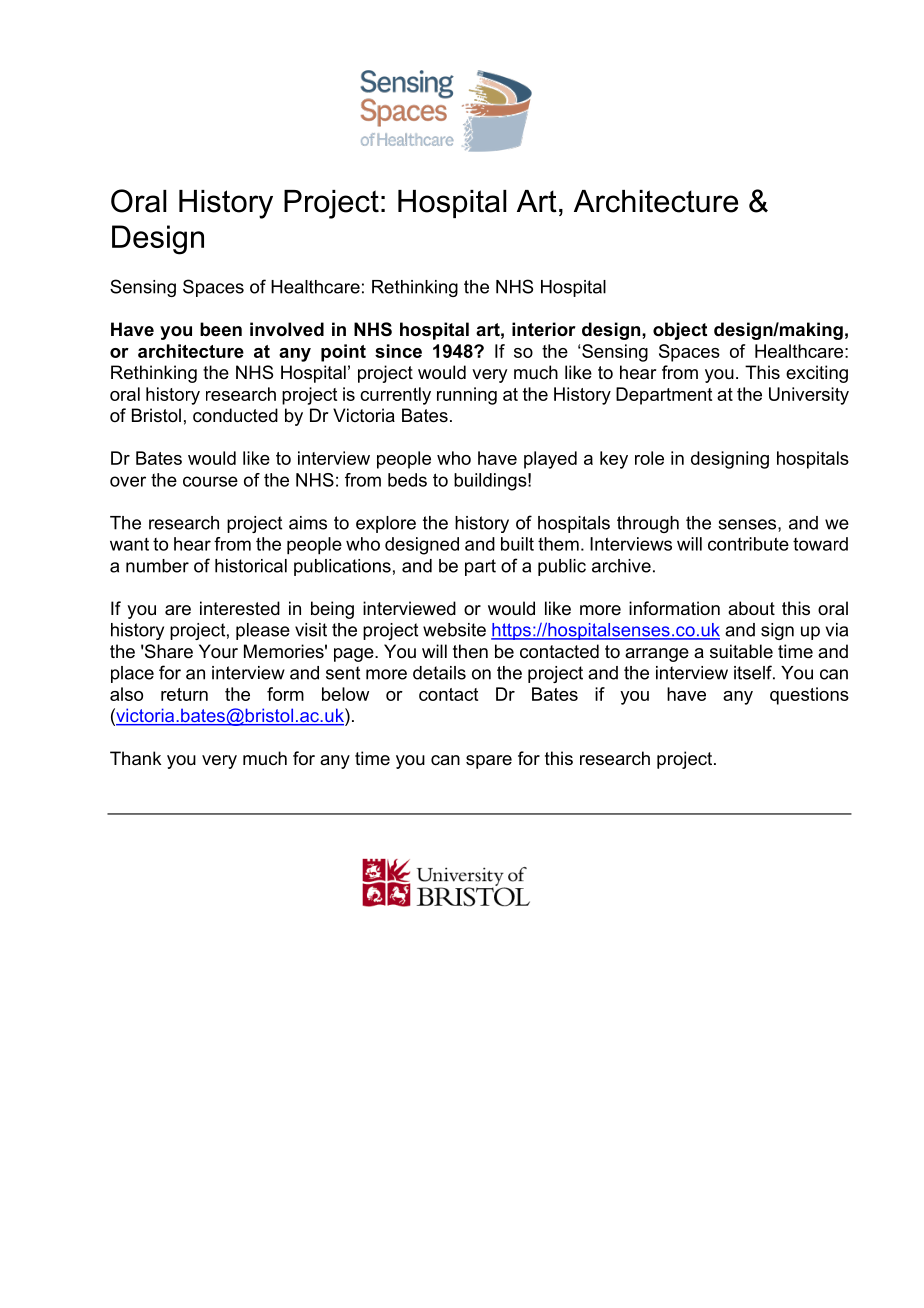  Describe the element at coordinates (251, 566) in the page. I see `historical` at that location.
